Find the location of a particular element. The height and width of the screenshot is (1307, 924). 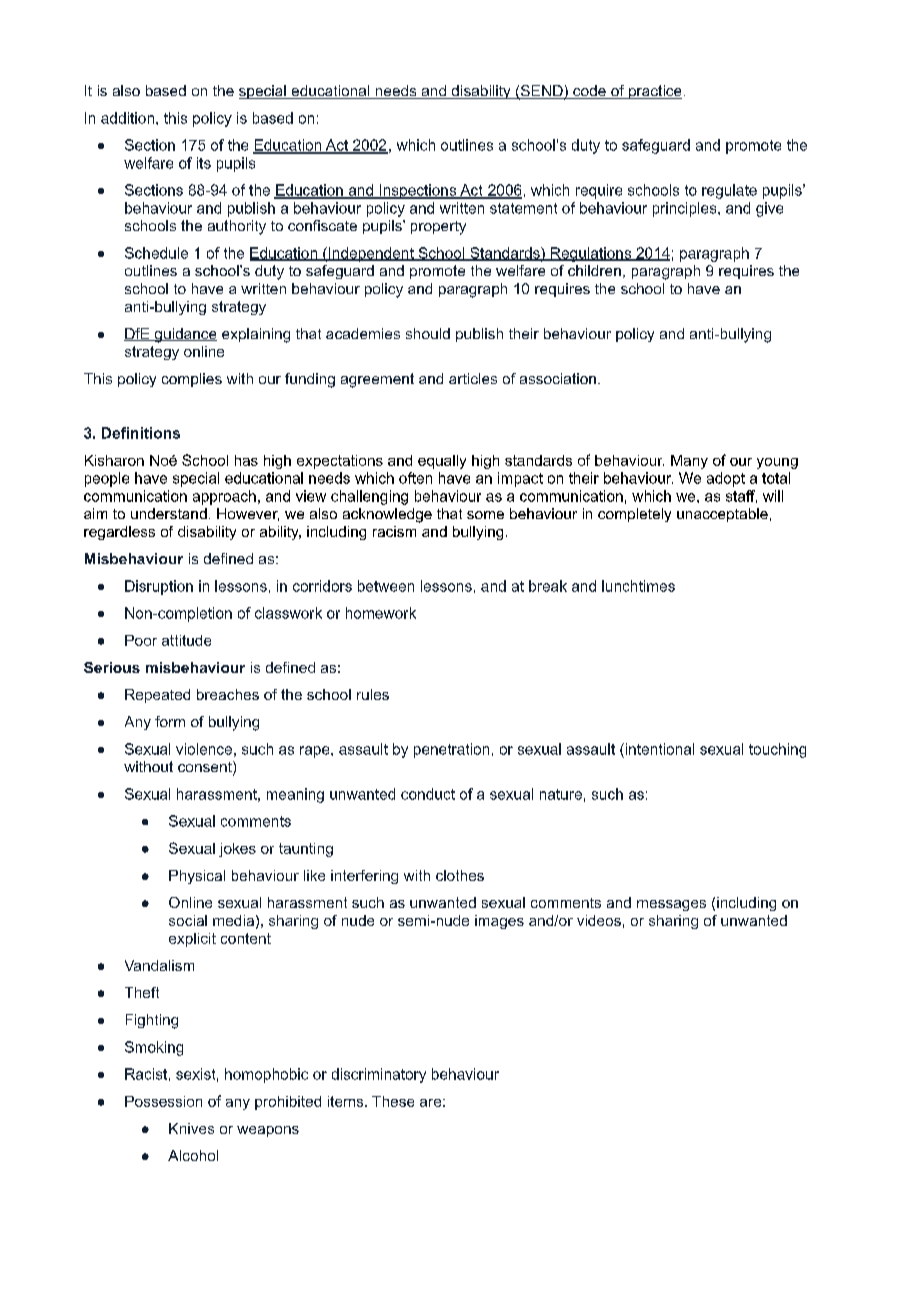

practice is located at coordinates (654, 92).
